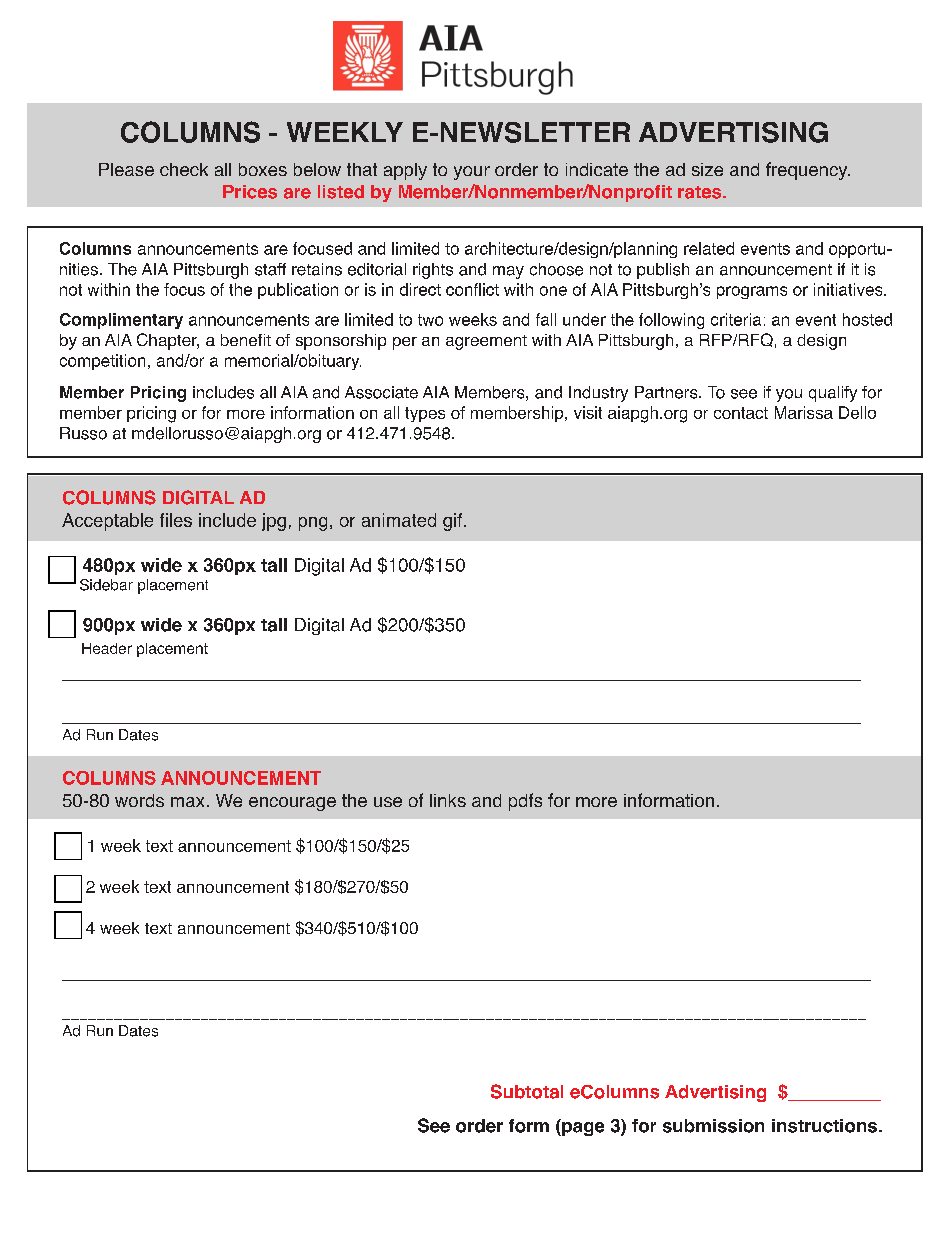 This screenshot has width=952, height=1233. What do you see at coordinates (808, 171) in the screenshot?
I see `frequency` at bounding box center [808, 171].
